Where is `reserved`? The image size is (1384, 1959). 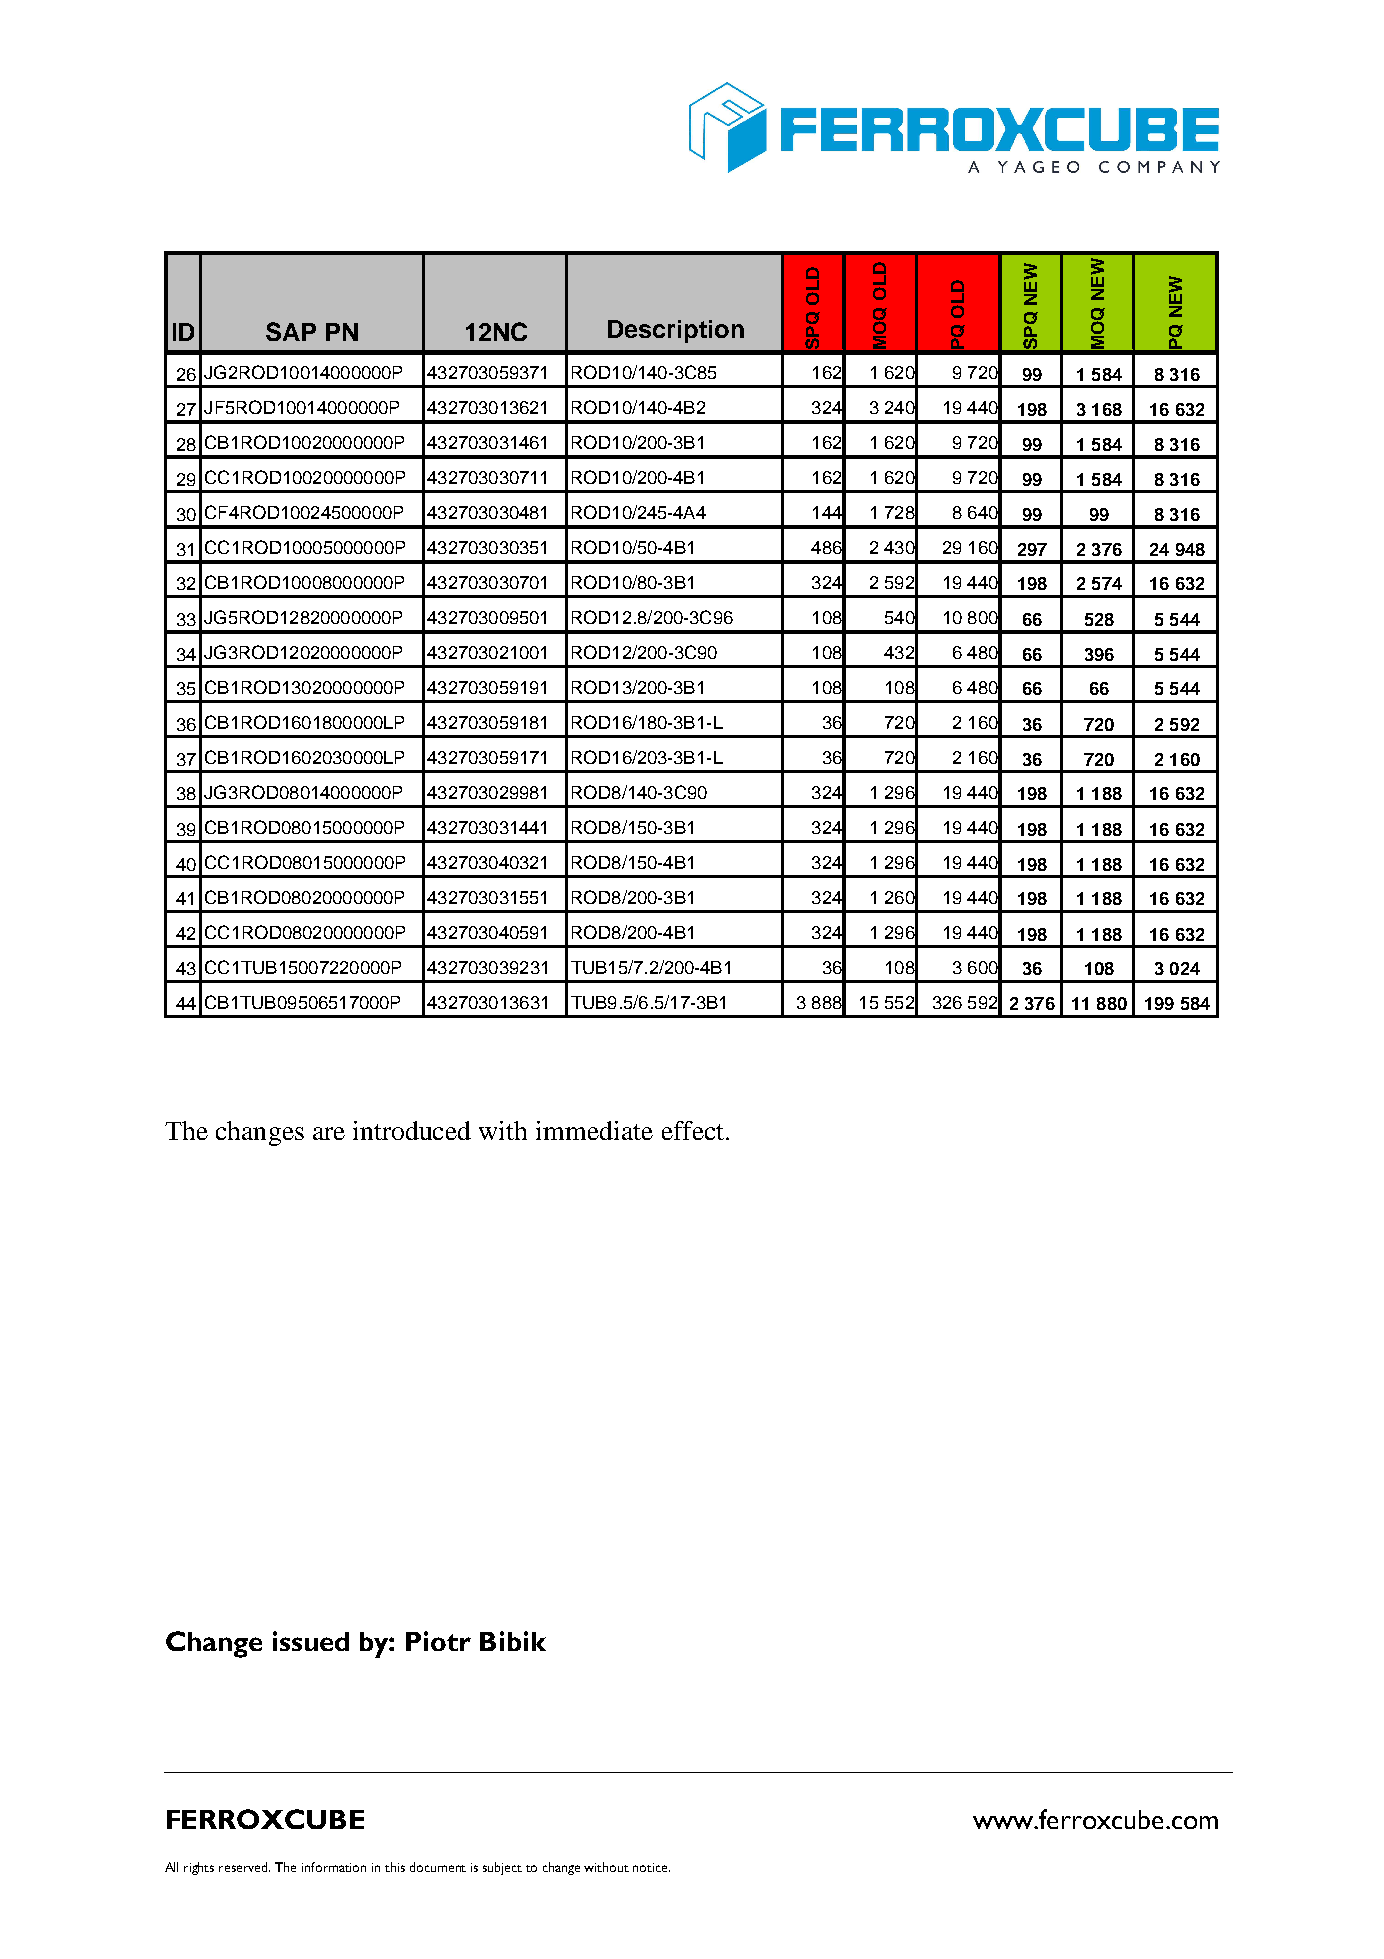
reserved is located at coordinates (244, 1867).
